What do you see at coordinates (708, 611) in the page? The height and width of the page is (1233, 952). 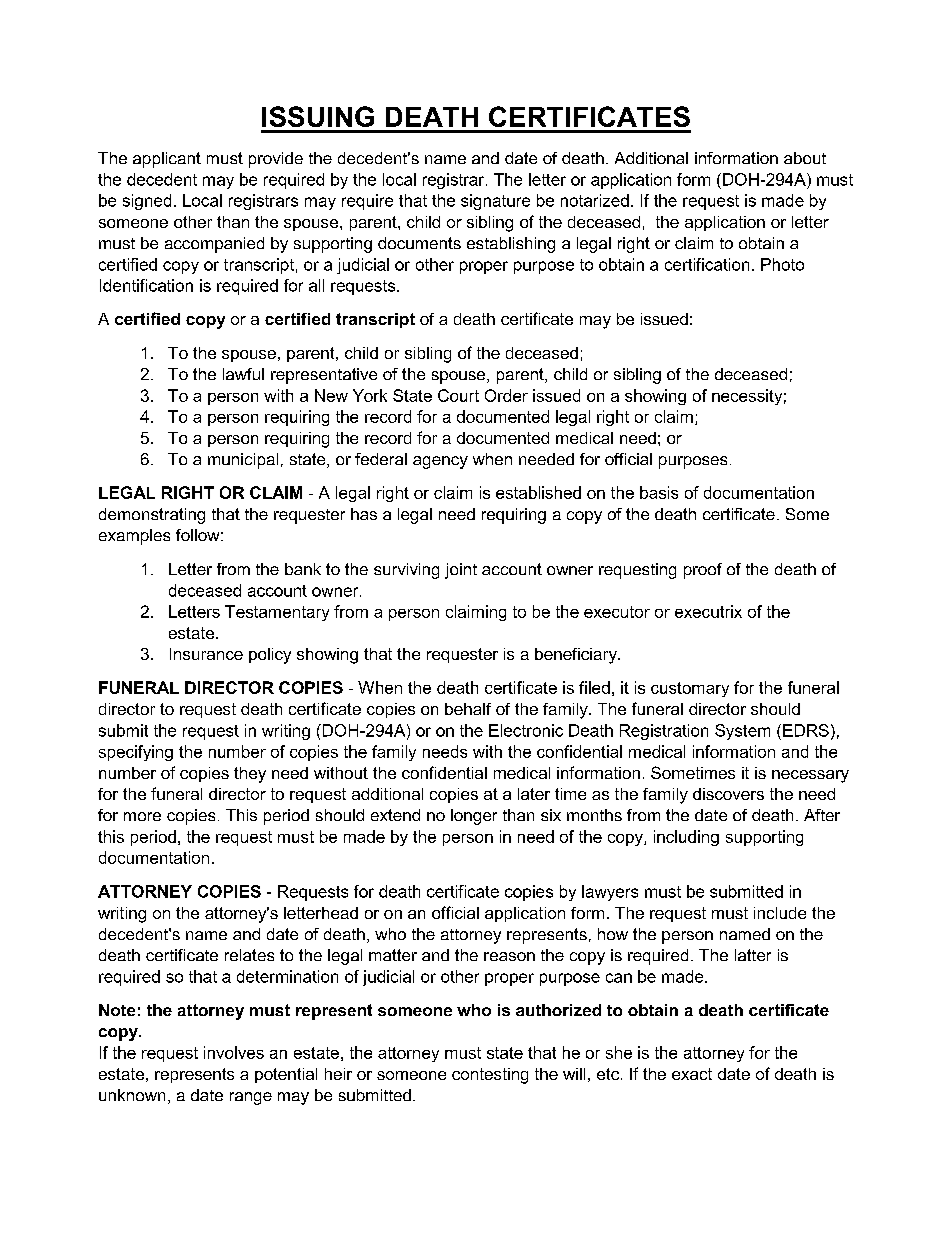 I see `executrix` at bounding box center [708, 611].
